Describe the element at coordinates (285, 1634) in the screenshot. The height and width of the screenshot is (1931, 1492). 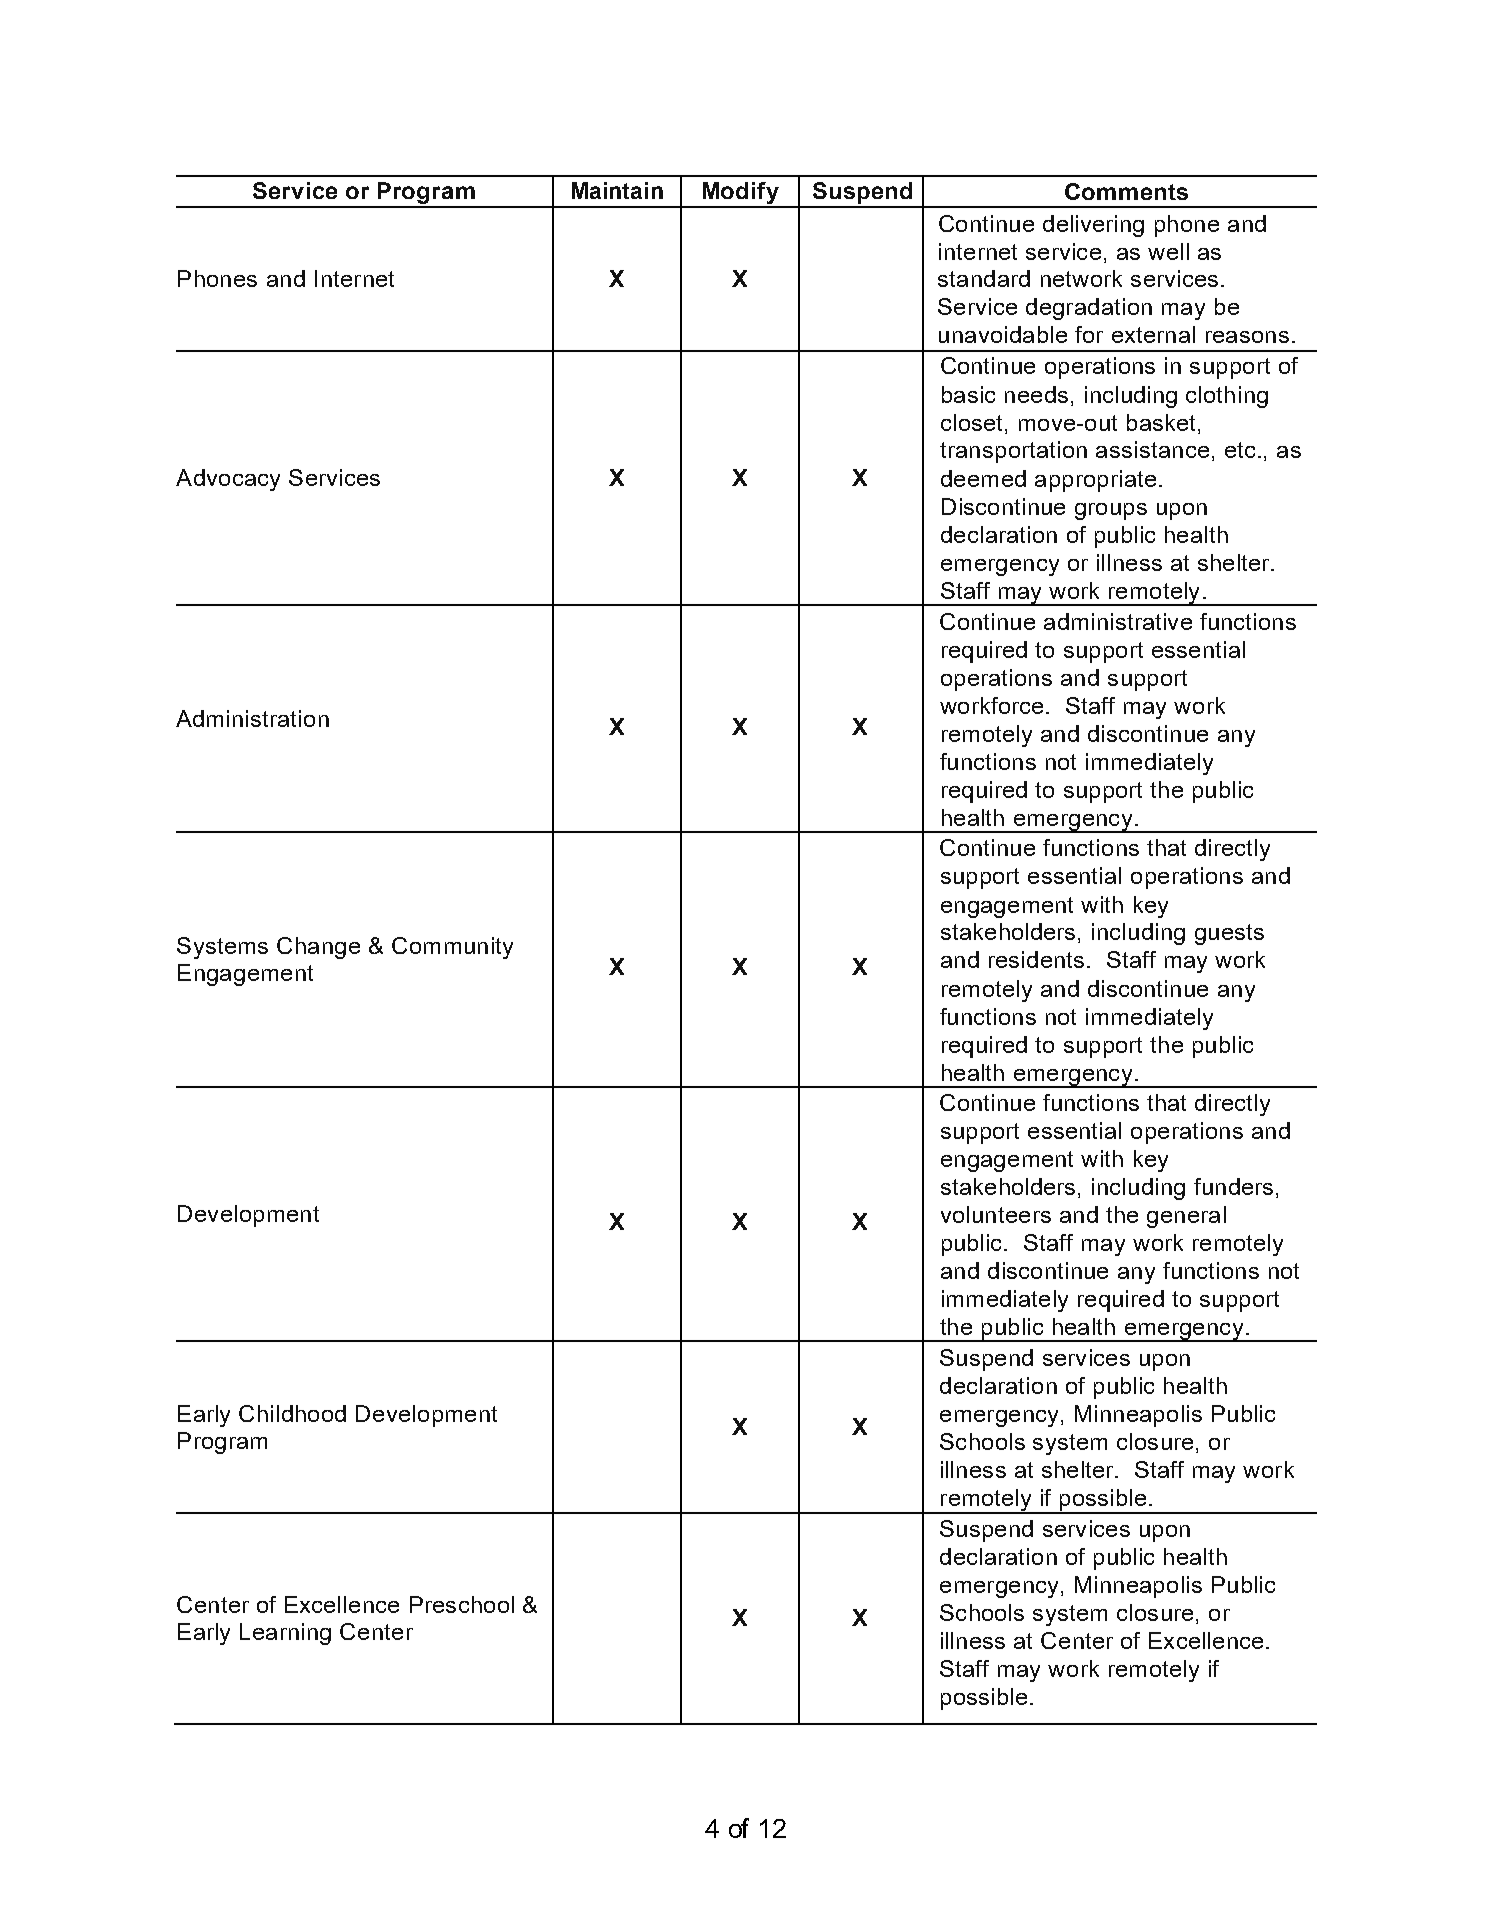
I see `Learning` at that location.
